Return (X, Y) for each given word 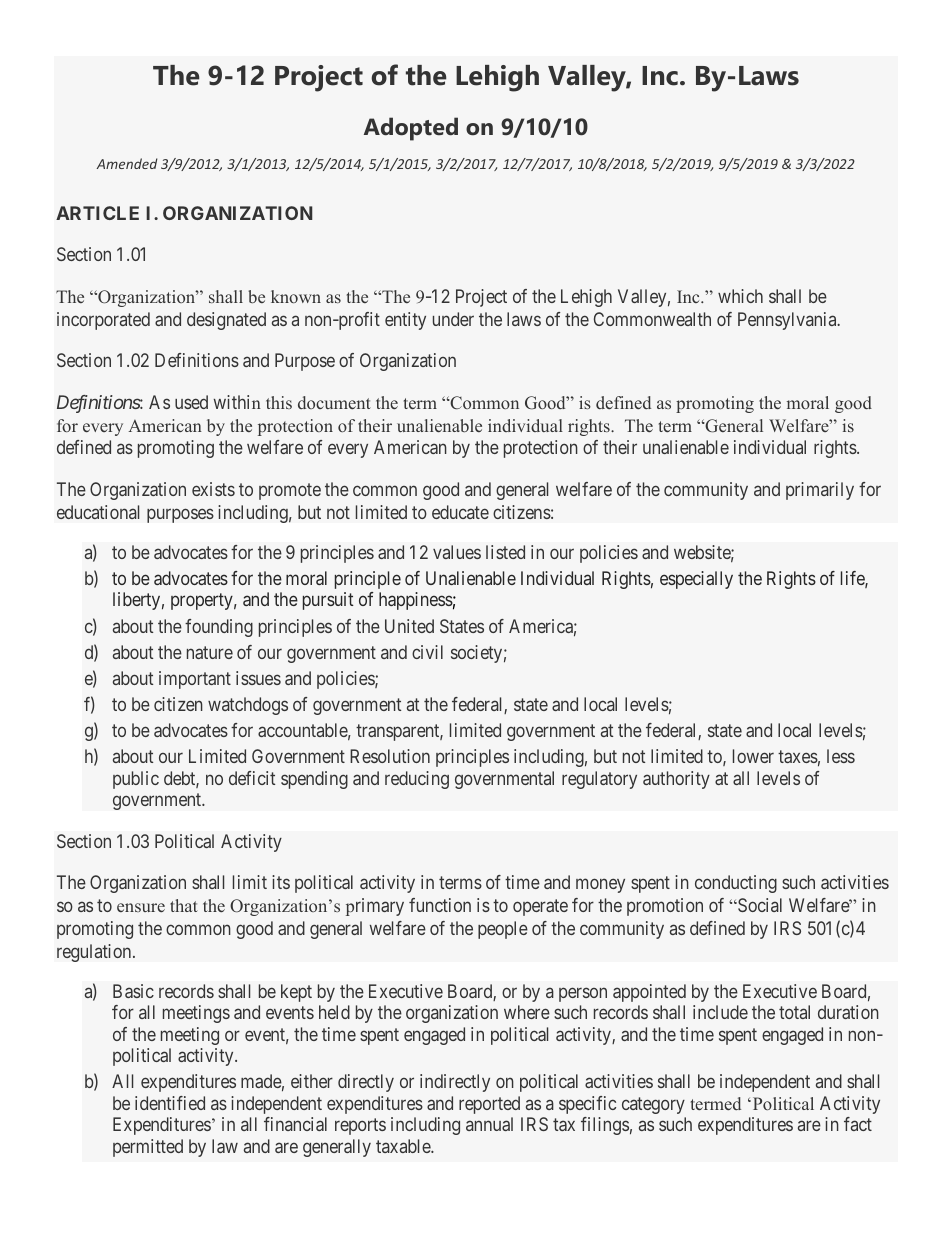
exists (213, 489)
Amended (127, 163)
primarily (820, 491)
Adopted (411, 129)
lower (753, 756)
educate (460, 512)
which (740, 296)
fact (858, 1124)
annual (489, 1124)
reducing (417, 780)
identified (170, 1103)
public (136, 780)
